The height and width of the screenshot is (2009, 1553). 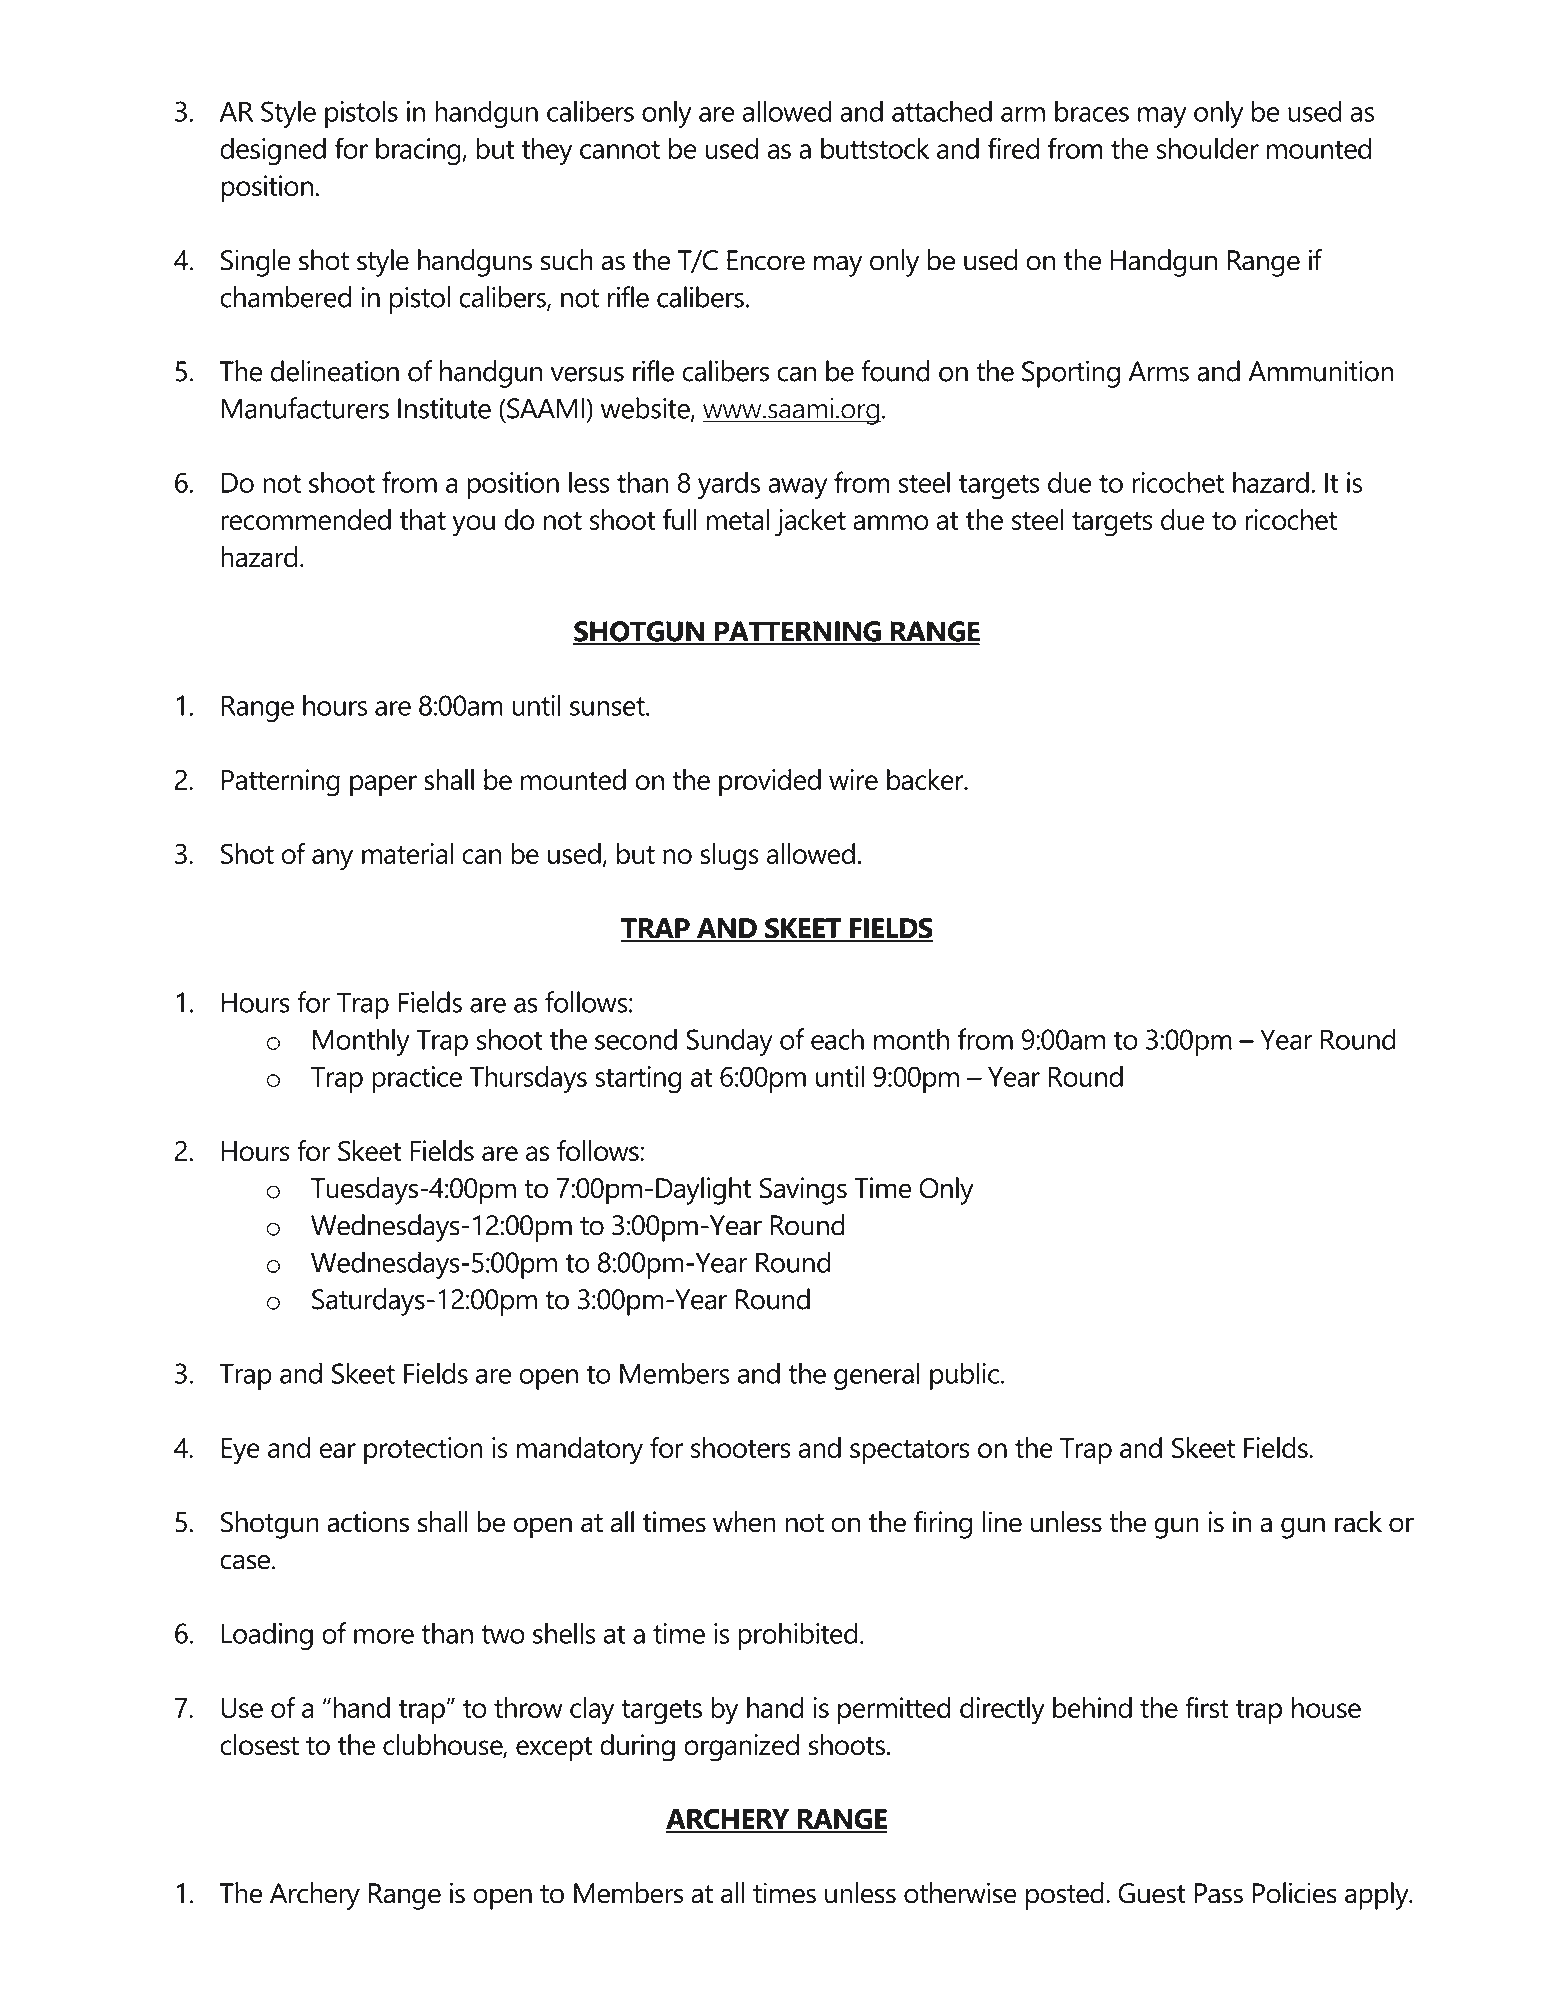 What do you see at coordinates (837, 1039) in the screenshot?
I see `each` at bounding box center [837, 1039].
